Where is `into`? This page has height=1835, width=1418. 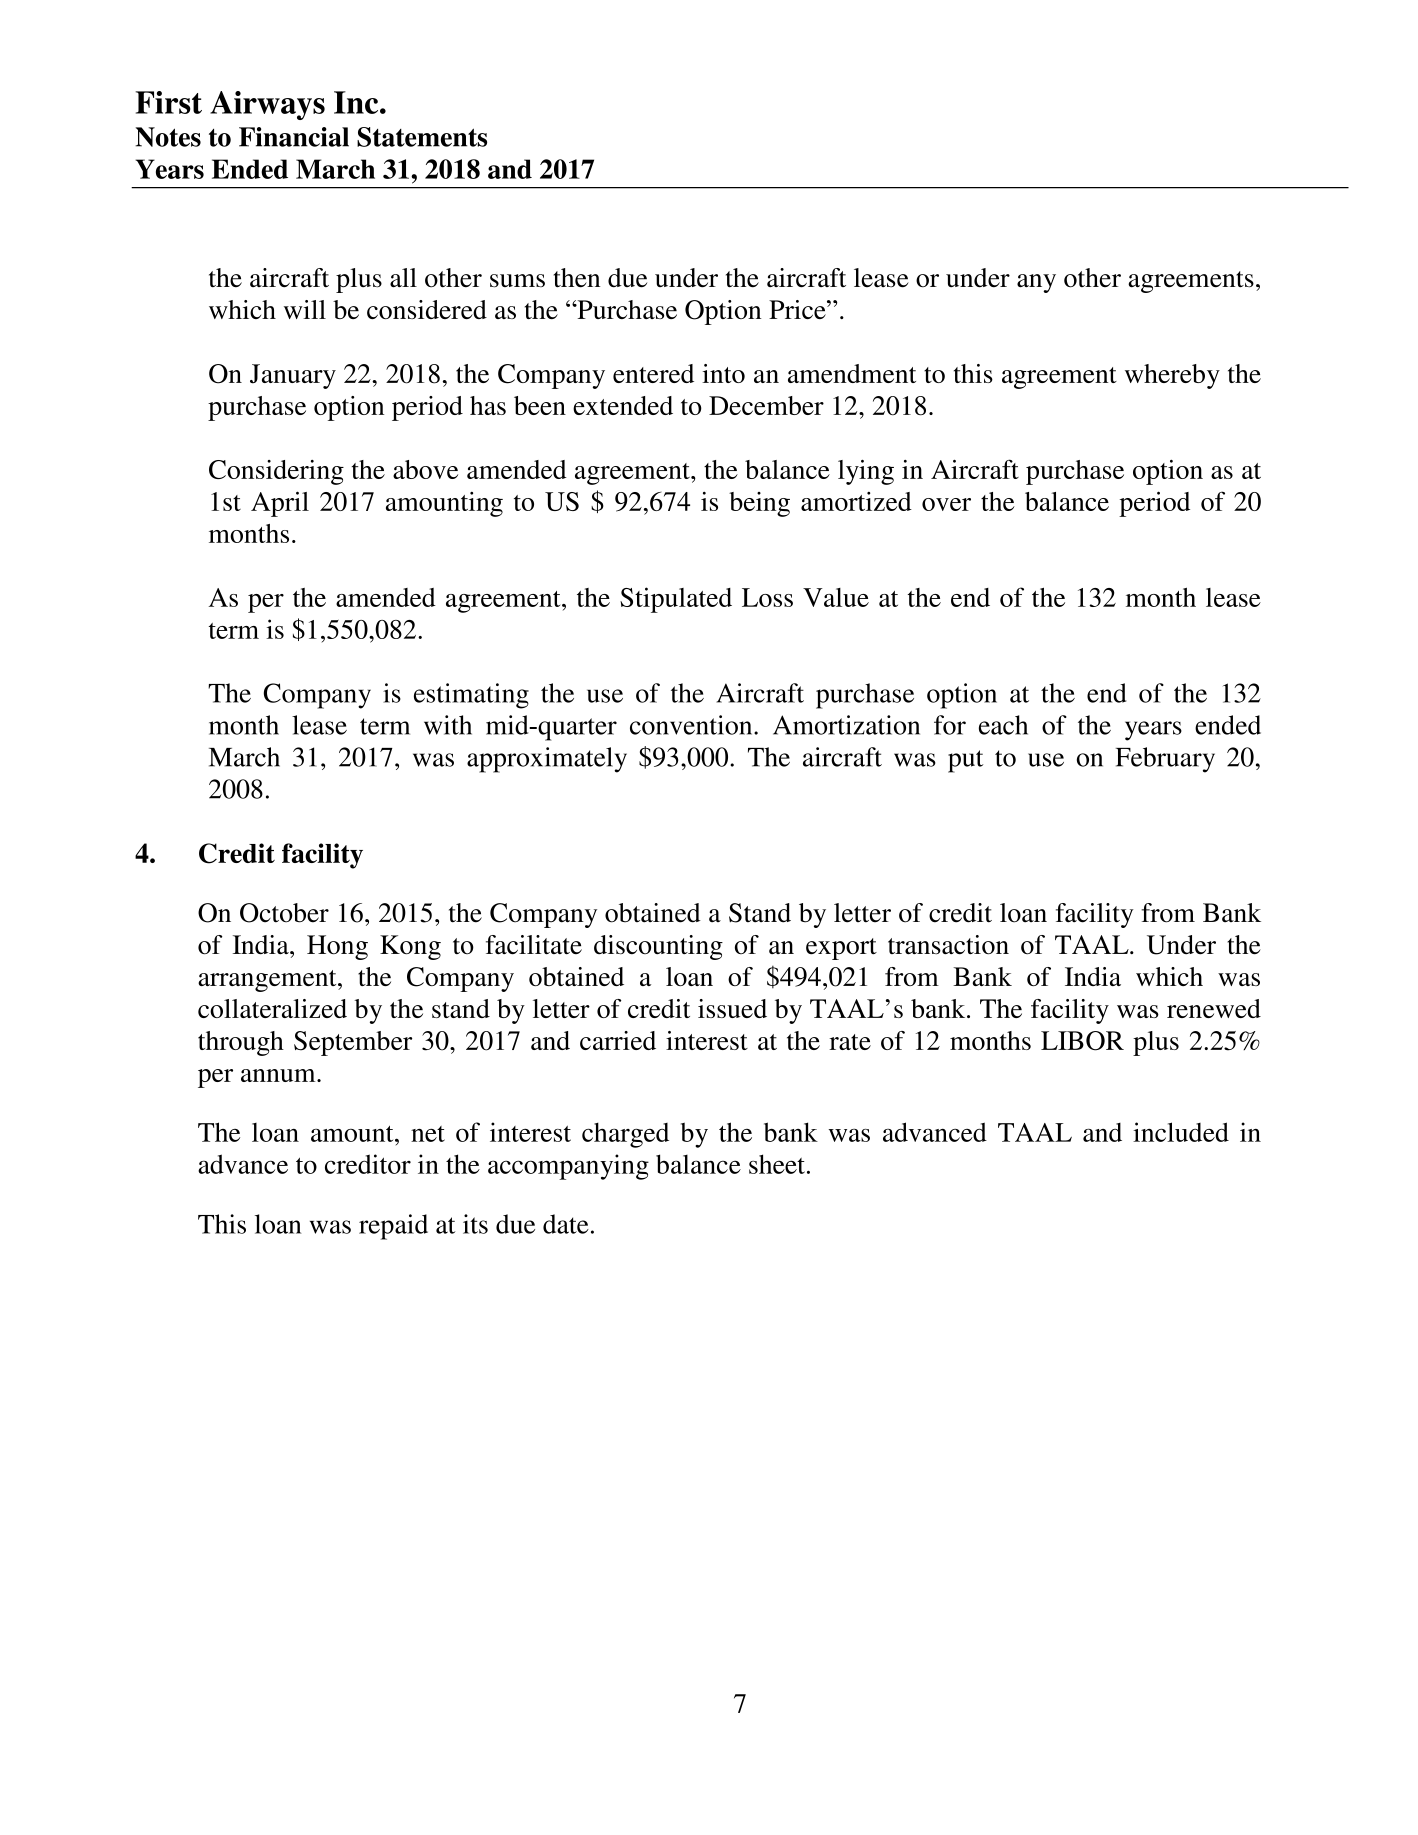 into is located at coordinates (723, 373).
